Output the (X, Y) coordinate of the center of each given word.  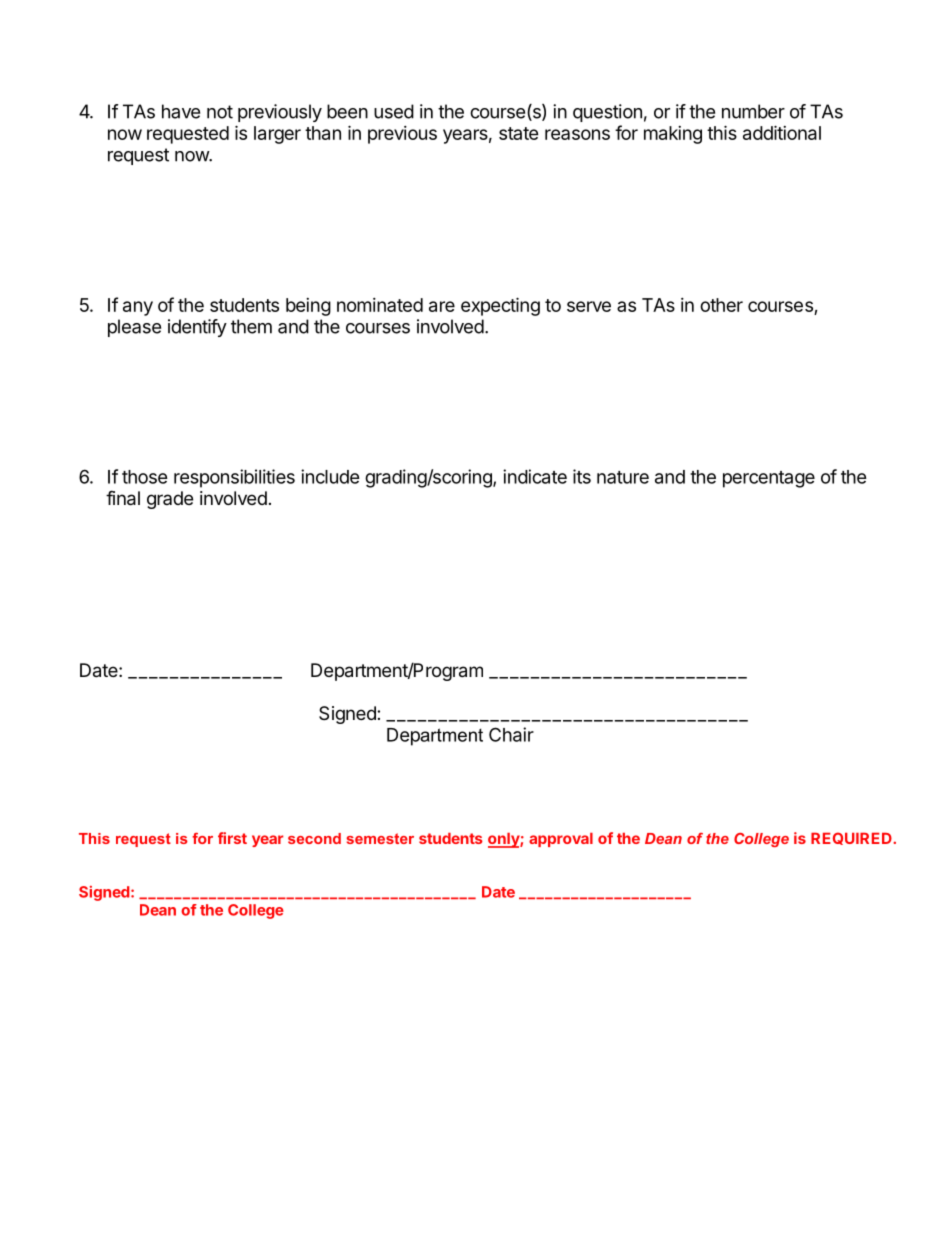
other (721, 305)
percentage (769, 479)
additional (782, 132)
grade (170, 500)
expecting (500, 306)
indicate (535, 476)
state (519, 133)
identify (197, 328)
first (232, 838)
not (220, 112)
